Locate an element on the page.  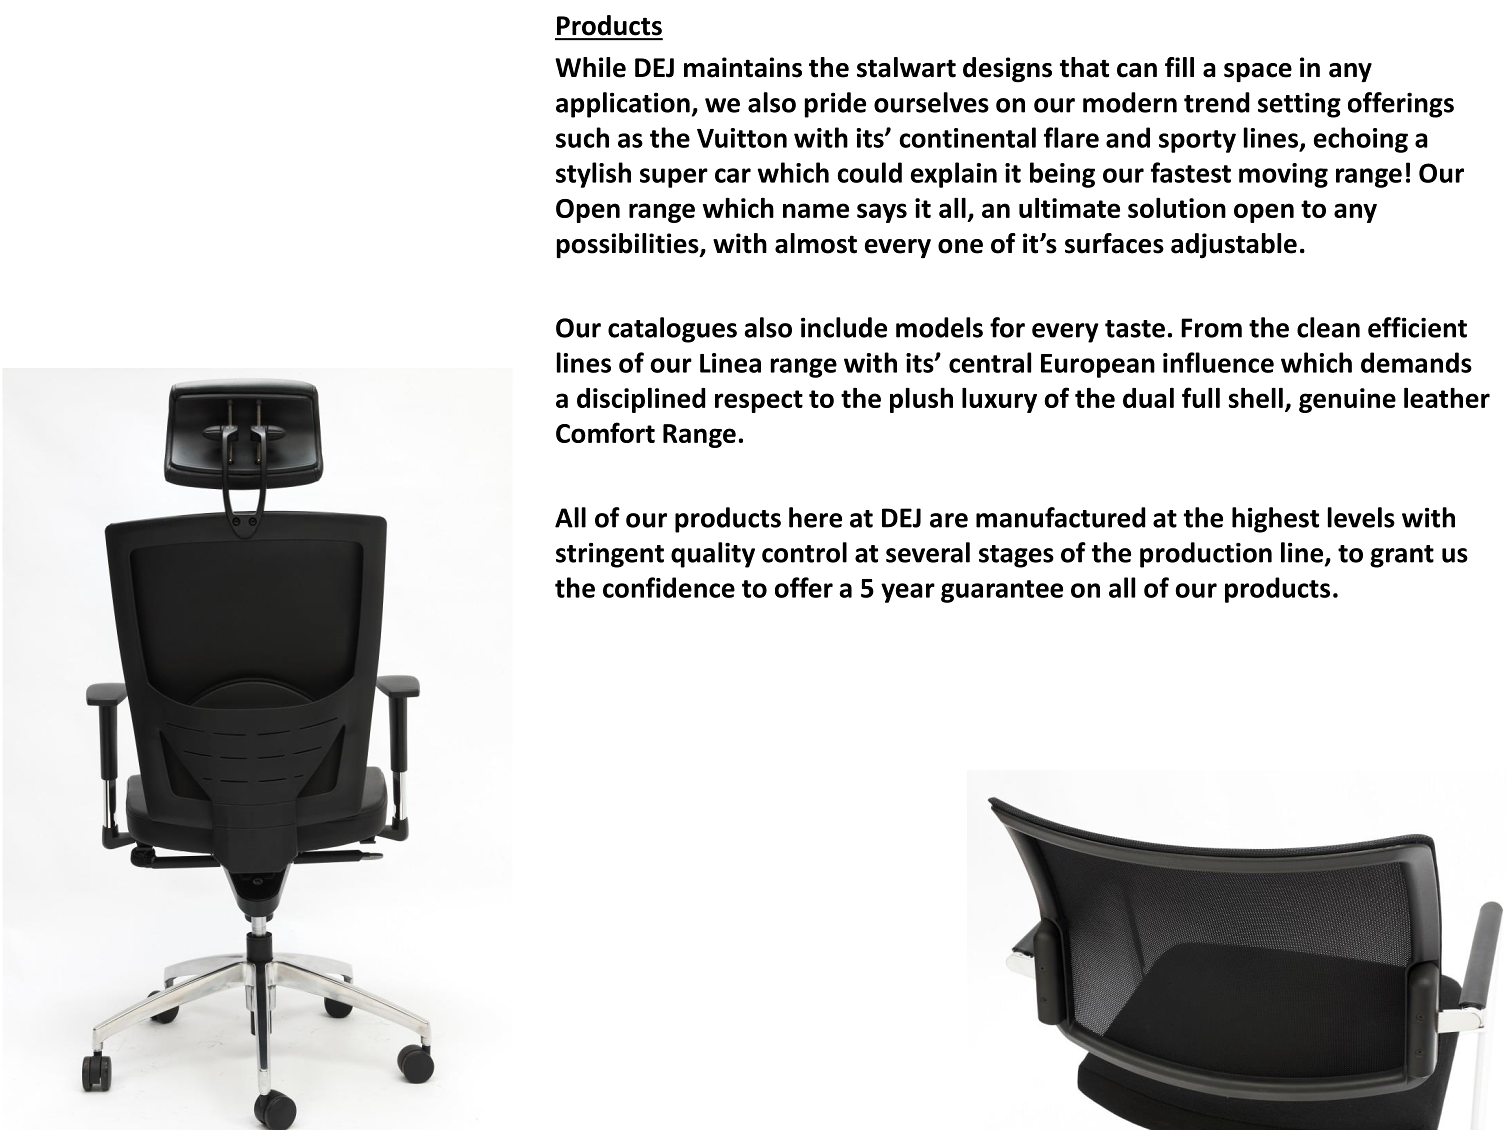
clean is located at coordinates (1328, 327).
